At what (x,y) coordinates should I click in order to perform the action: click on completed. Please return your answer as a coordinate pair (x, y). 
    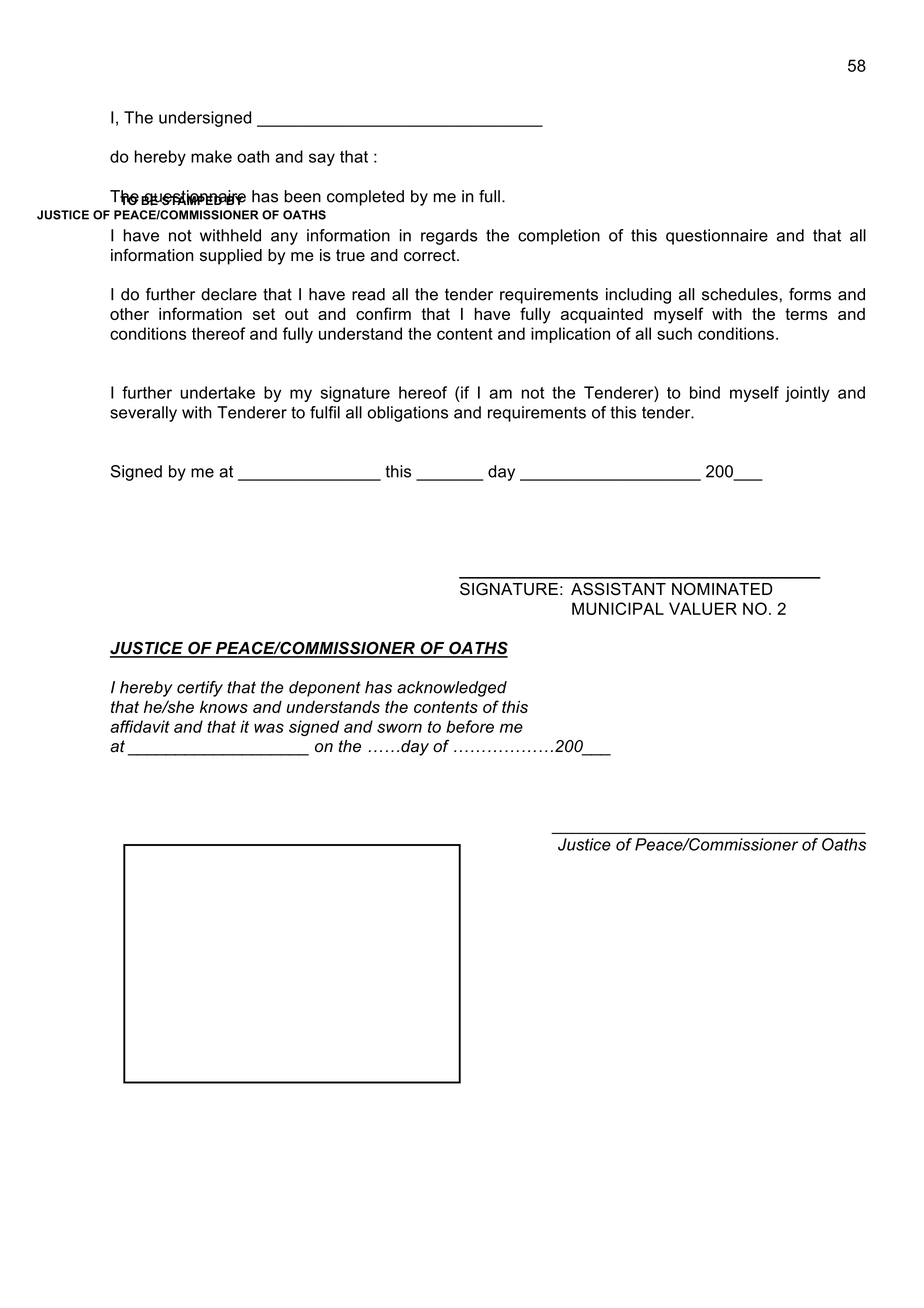
    Looking at the image, I should click on (365, 198).
